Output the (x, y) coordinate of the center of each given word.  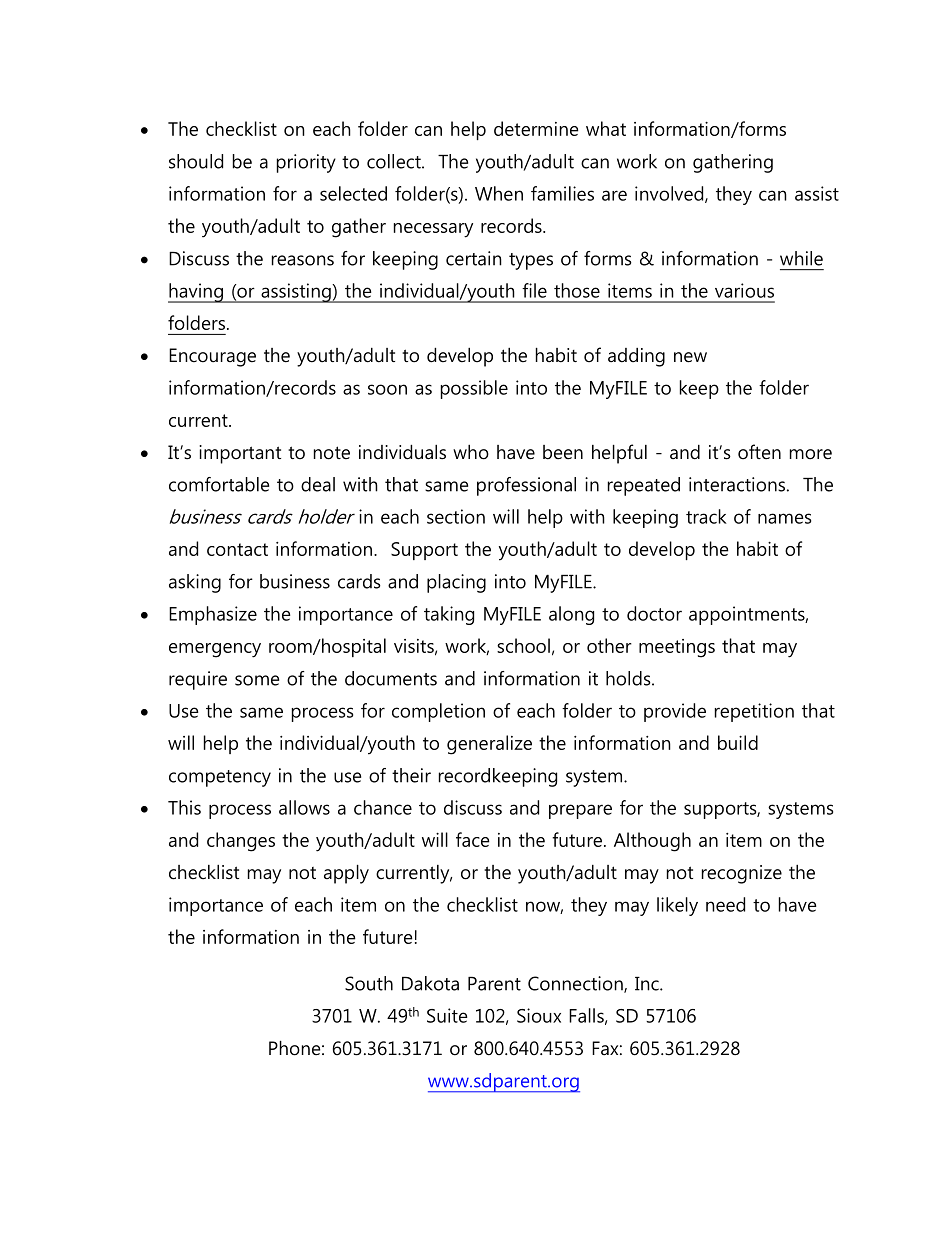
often (759, 452)
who (471, 452)
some (257, 680)
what (606, 128)
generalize (489, 745)
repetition (754, 712)
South (369, 983)
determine (536, 128)
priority (306, 163)
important (240, 454)
